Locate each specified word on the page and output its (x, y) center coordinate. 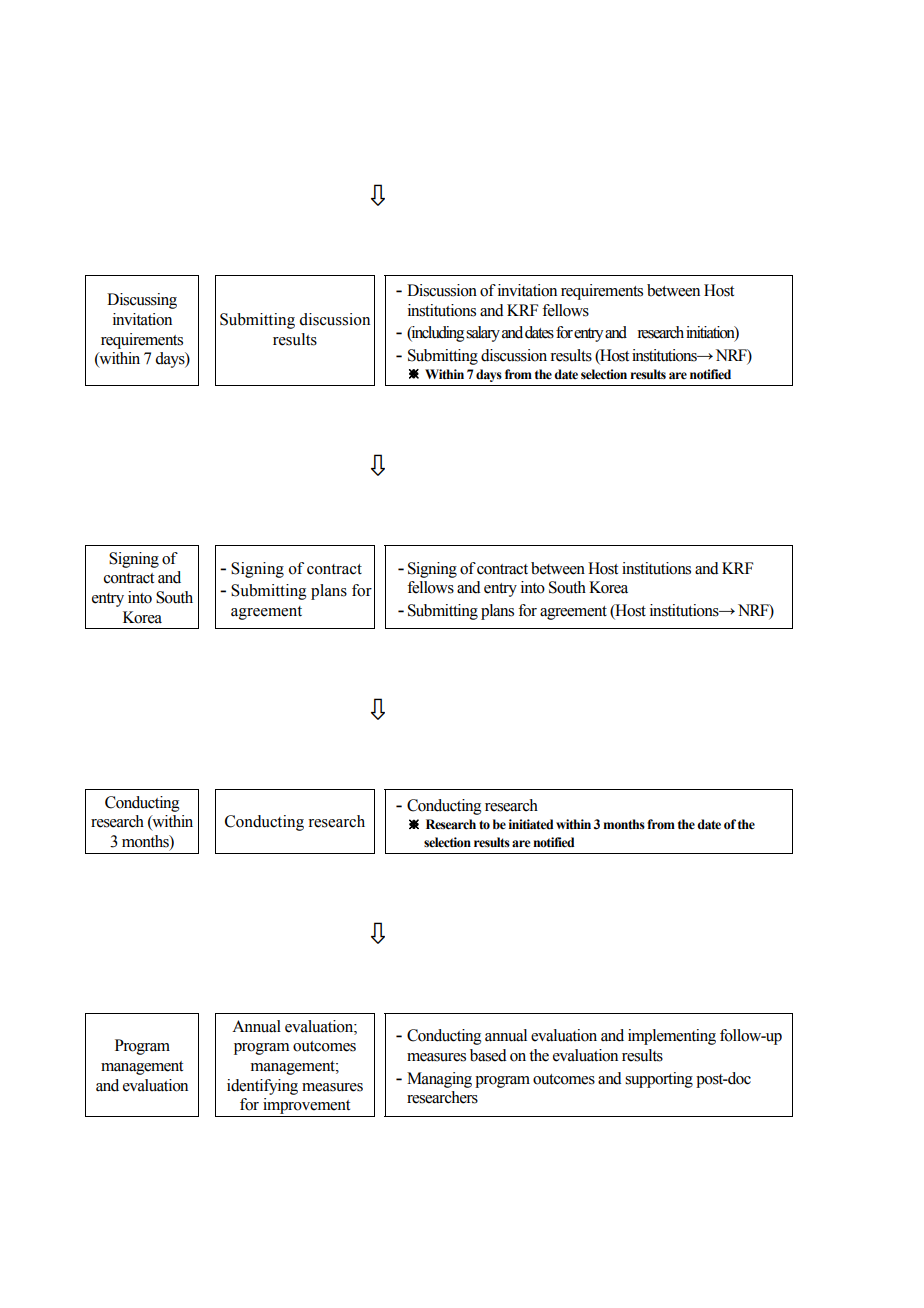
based (488, 1055)
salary (483, 334)
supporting (659, 1080)
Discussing (142, 301)
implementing (672, 1037)
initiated (531, 824)
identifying (262, 1087)
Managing (439, 1080)
